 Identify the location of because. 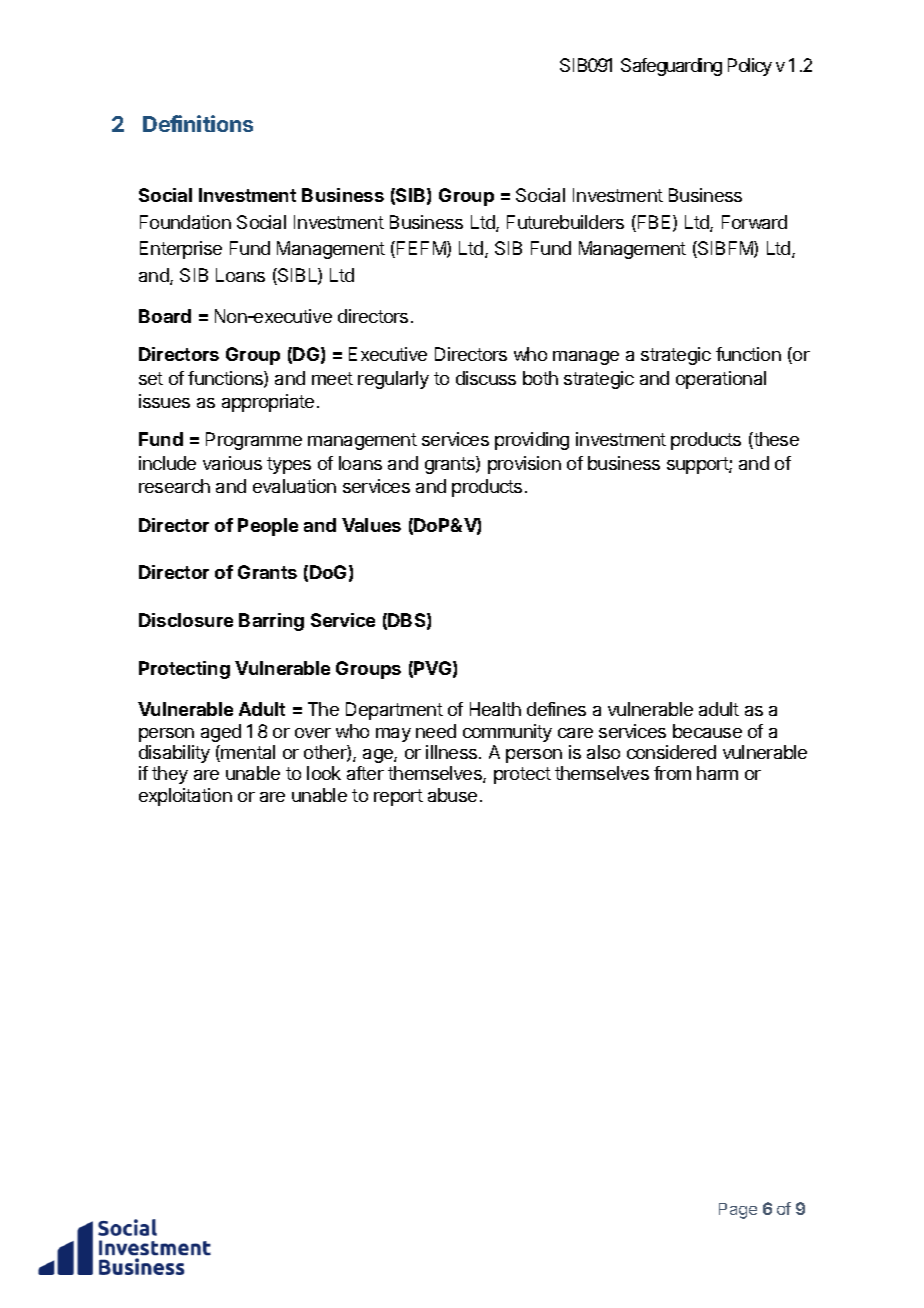
(707, 731).
